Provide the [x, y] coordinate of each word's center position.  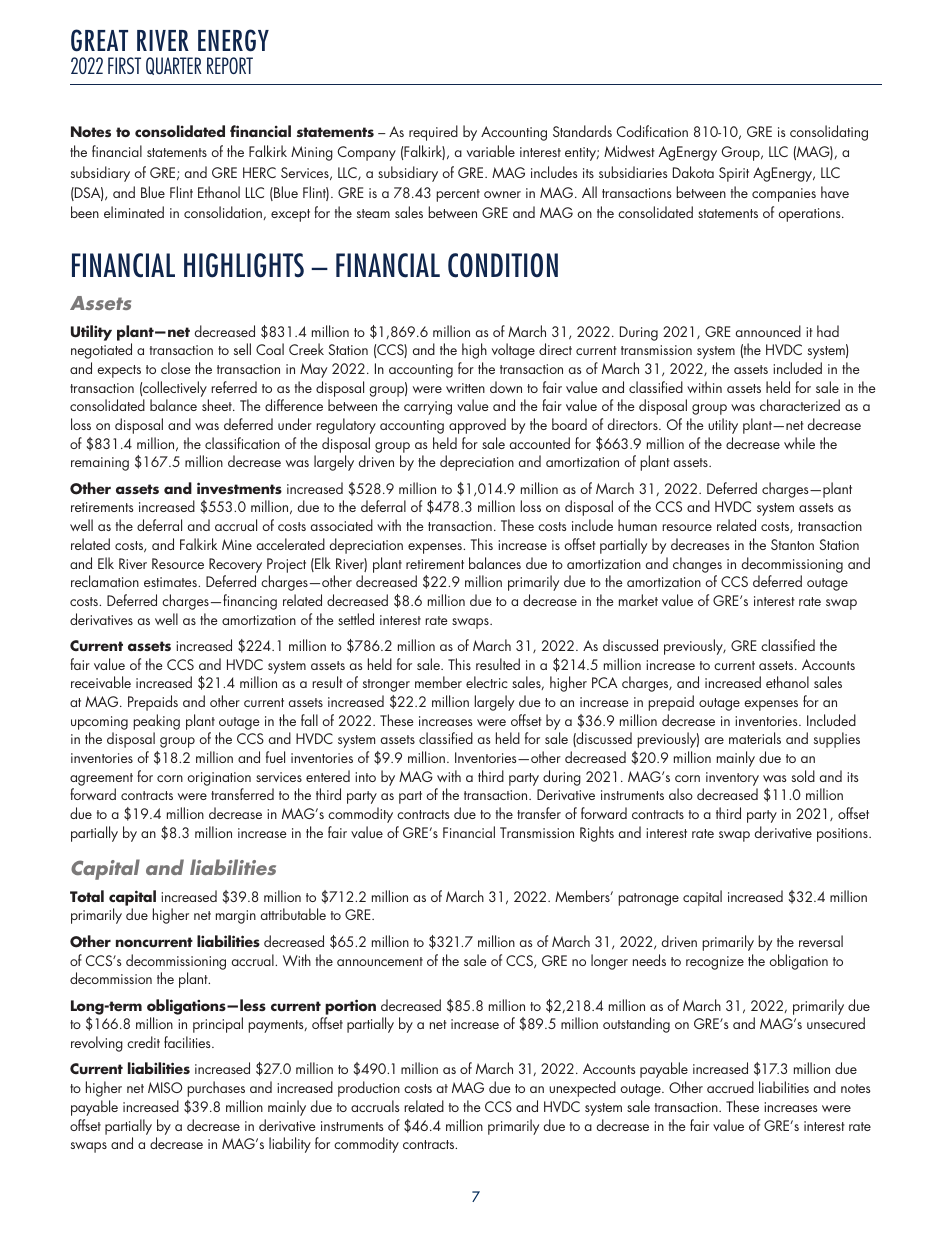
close [176, 368]
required [433, 133]
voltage [513, 351]
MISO [165, 1087]
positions [843, 835]
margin [236, 917]
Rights [597, 834]
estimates [171, 582]
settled [356, 619]
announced [768, 331]
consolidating [829, 133]
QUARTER [174, 66]
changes [697, 565]
